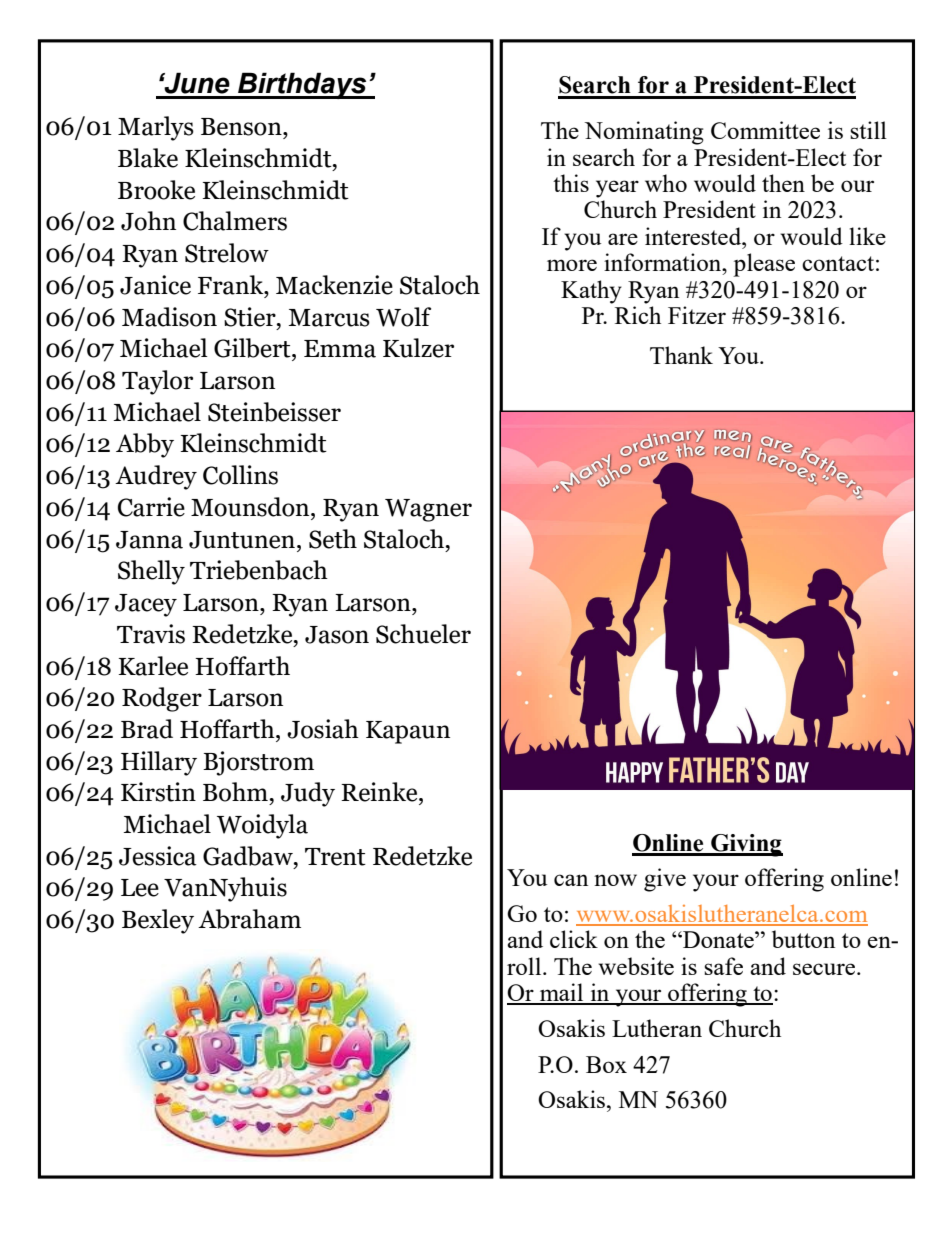 The image size is (952, 1233). What do you see at coordinates (765, 130) in the document?
I see `Committee` at bounding box center [765, 130].
